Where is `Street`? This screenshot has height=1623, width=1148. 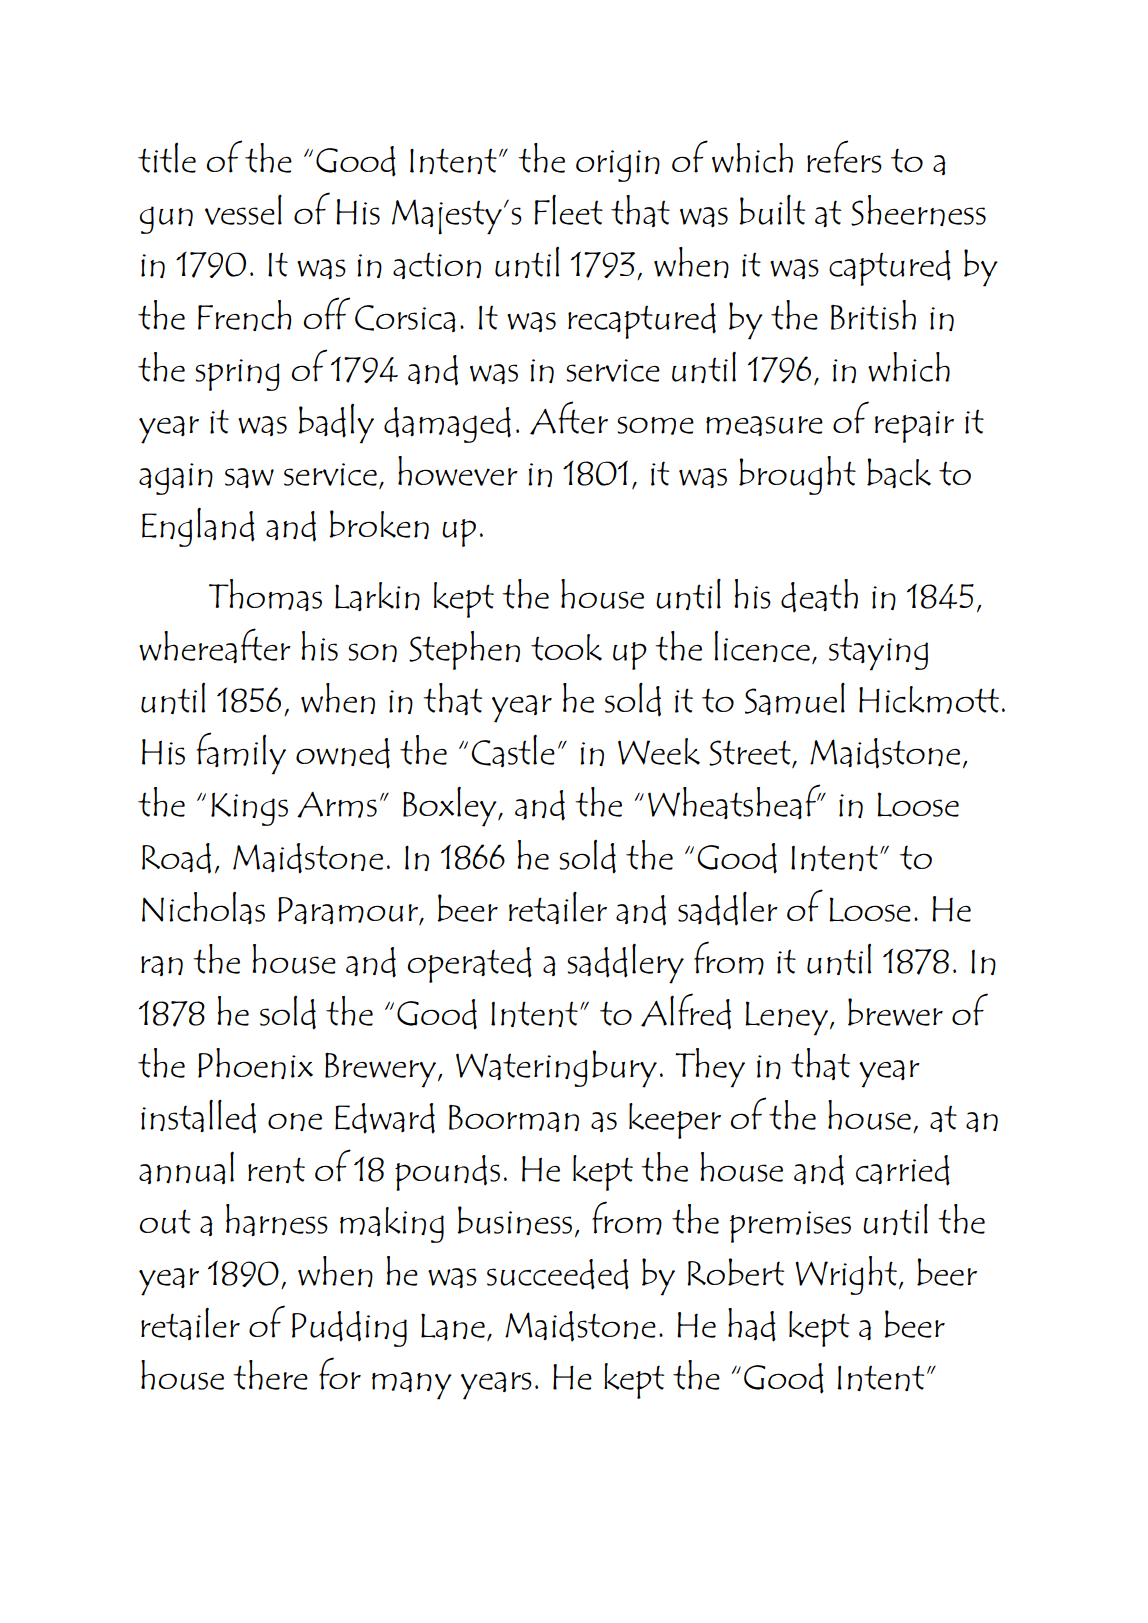 Street is located at coordinates (751, 754).
